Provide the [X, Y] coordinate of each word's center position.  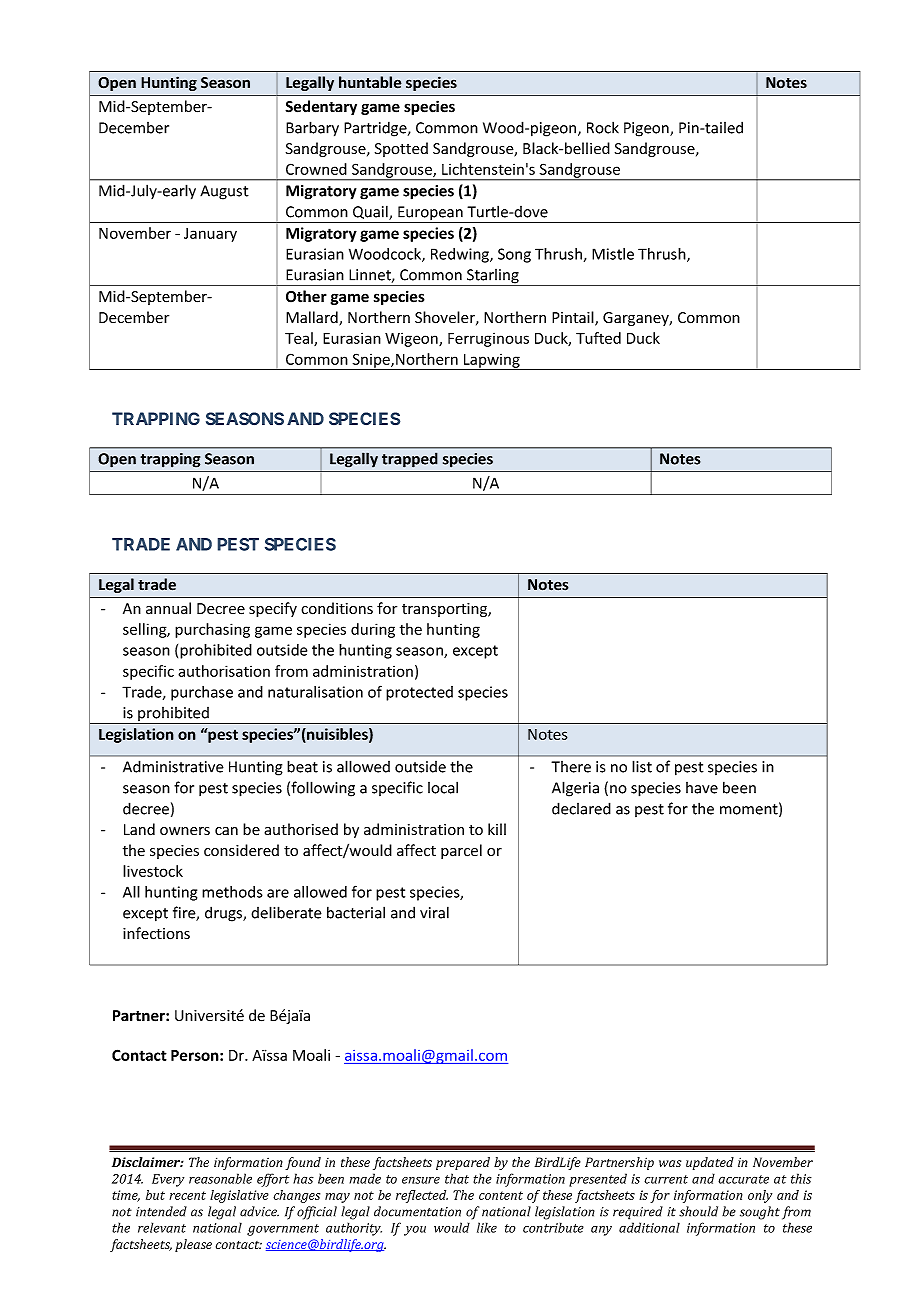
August [224, 192]
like [487, 1227]
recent [187, 1195]
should [698, 1211]
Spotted [401, 149]
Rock [603, 127]
